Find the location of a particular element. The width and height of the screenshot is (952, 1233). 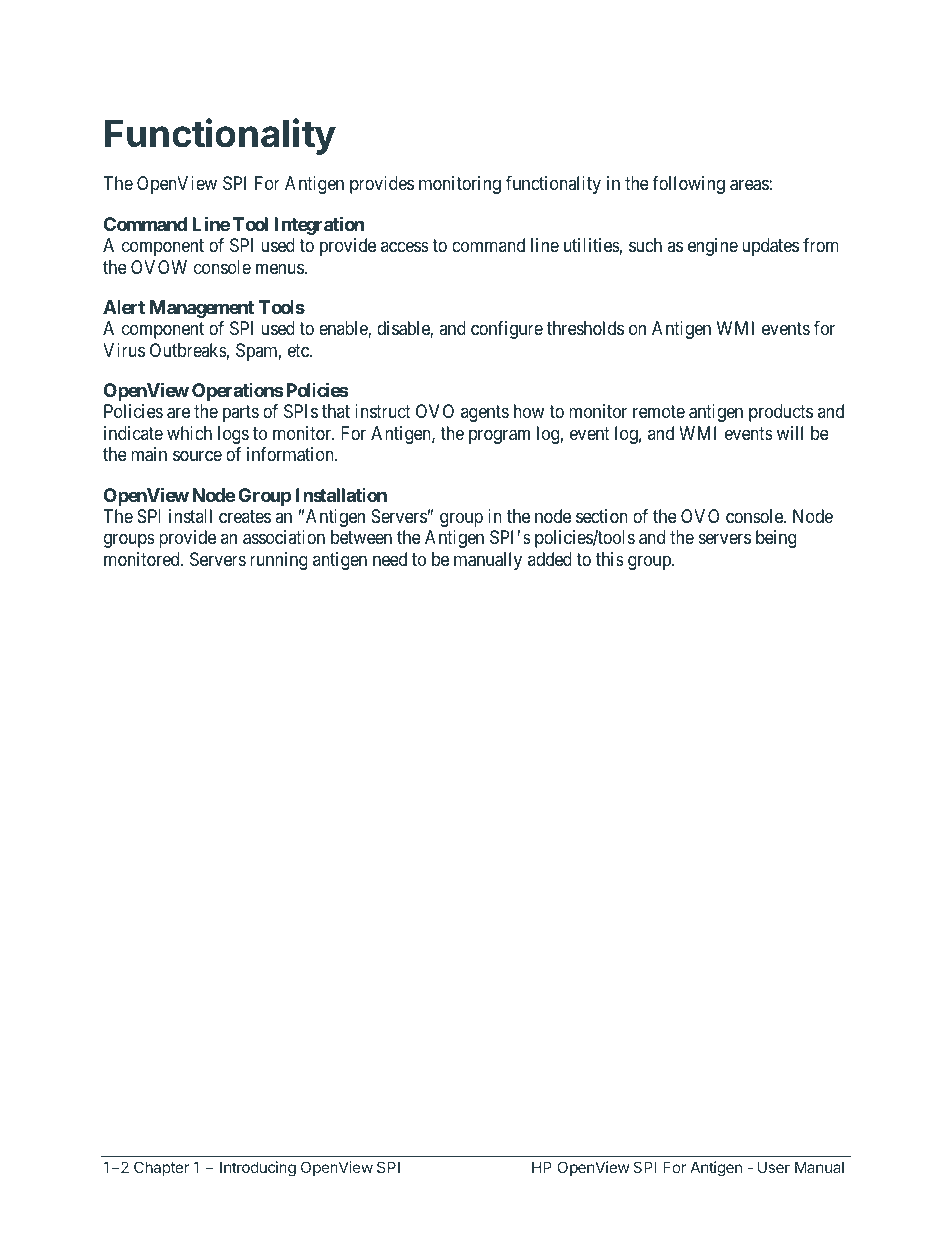

access is located at coordinates (405, 247).
